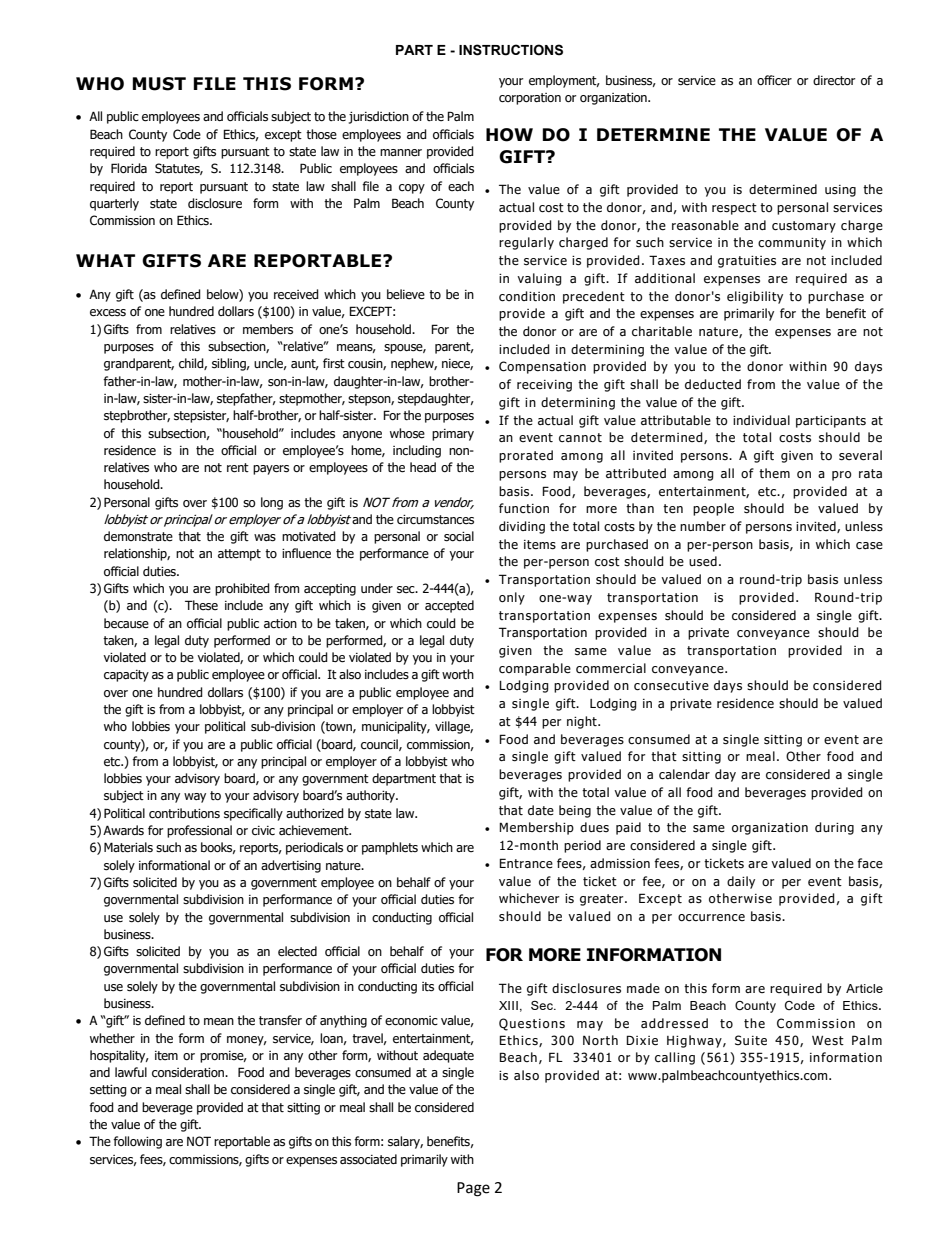 Image resolution: width=952 pixels, height=1233 pixels. I want to click on These, so click(201, 605).
